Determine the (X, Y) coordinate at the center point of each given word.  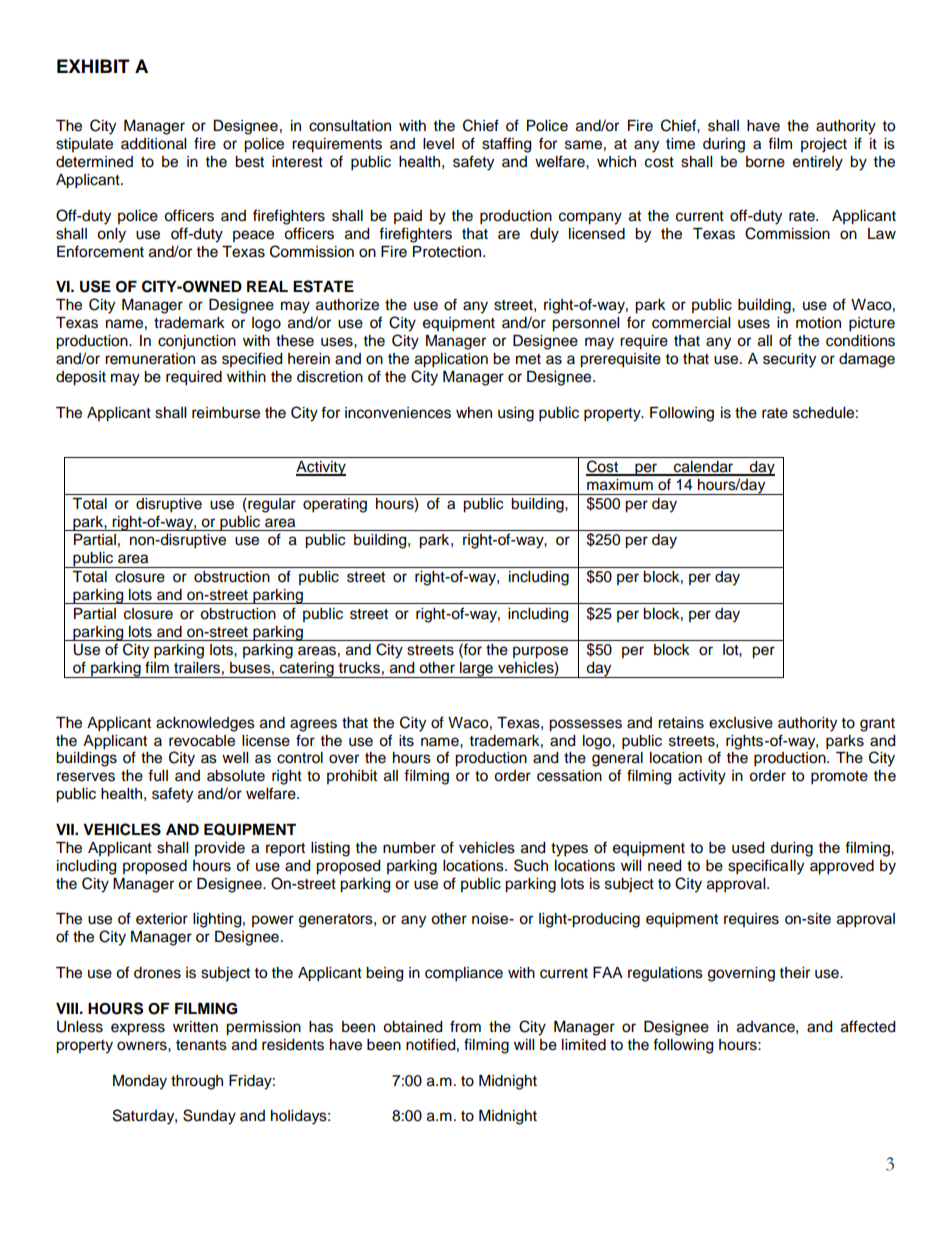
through (197, 1082)
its (406, 741)
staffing (506, 145)
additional (153, 144)
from (465, 1026)
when (474, 413)
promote (839, 778)
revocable (202, 741)
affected (868, 1026)
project (824, 145)
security (789, 360)
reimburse (226, 413)
